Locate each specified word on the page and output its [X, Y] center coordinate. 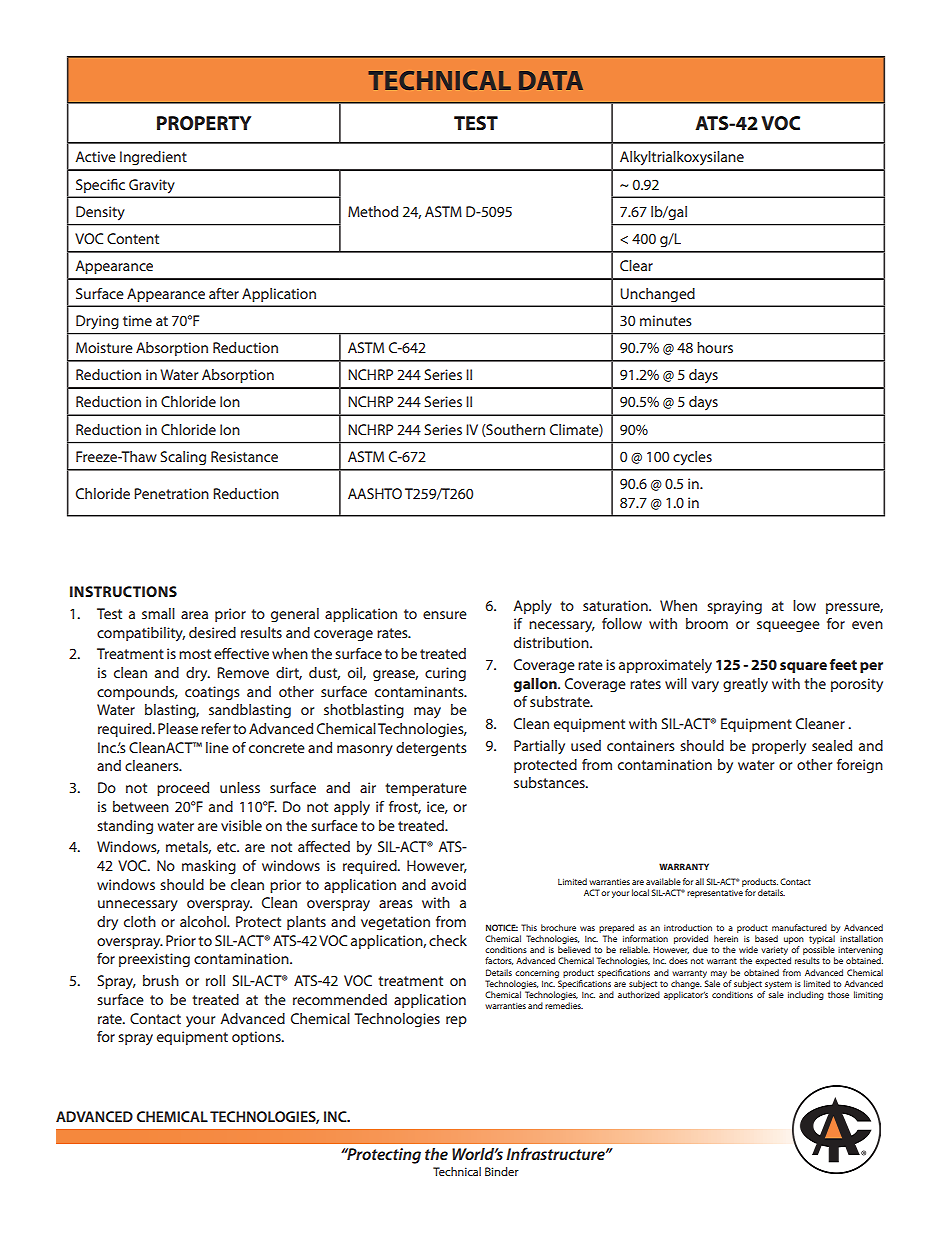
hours [715, 347]
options [257, 1038]
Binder [502, 1171]
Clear [636, 265]
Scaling [183, 458]
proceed [183, 789]
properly [779, 747]
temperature [426, 789]
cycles [692, 458]
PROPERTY [204, 123]
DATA [551, 80]
